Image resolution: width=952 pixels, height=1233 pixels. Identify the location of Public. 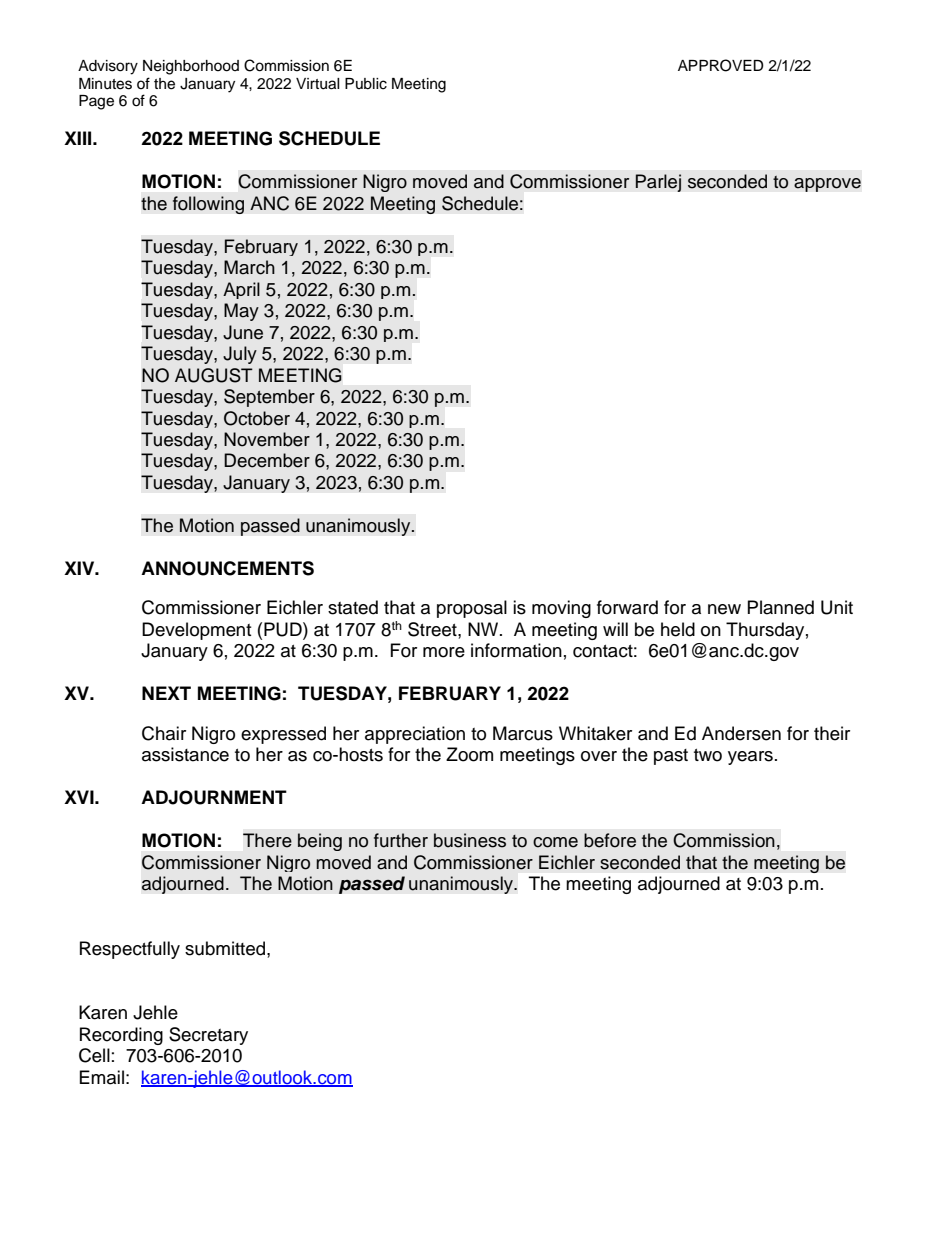
(366, 84).
